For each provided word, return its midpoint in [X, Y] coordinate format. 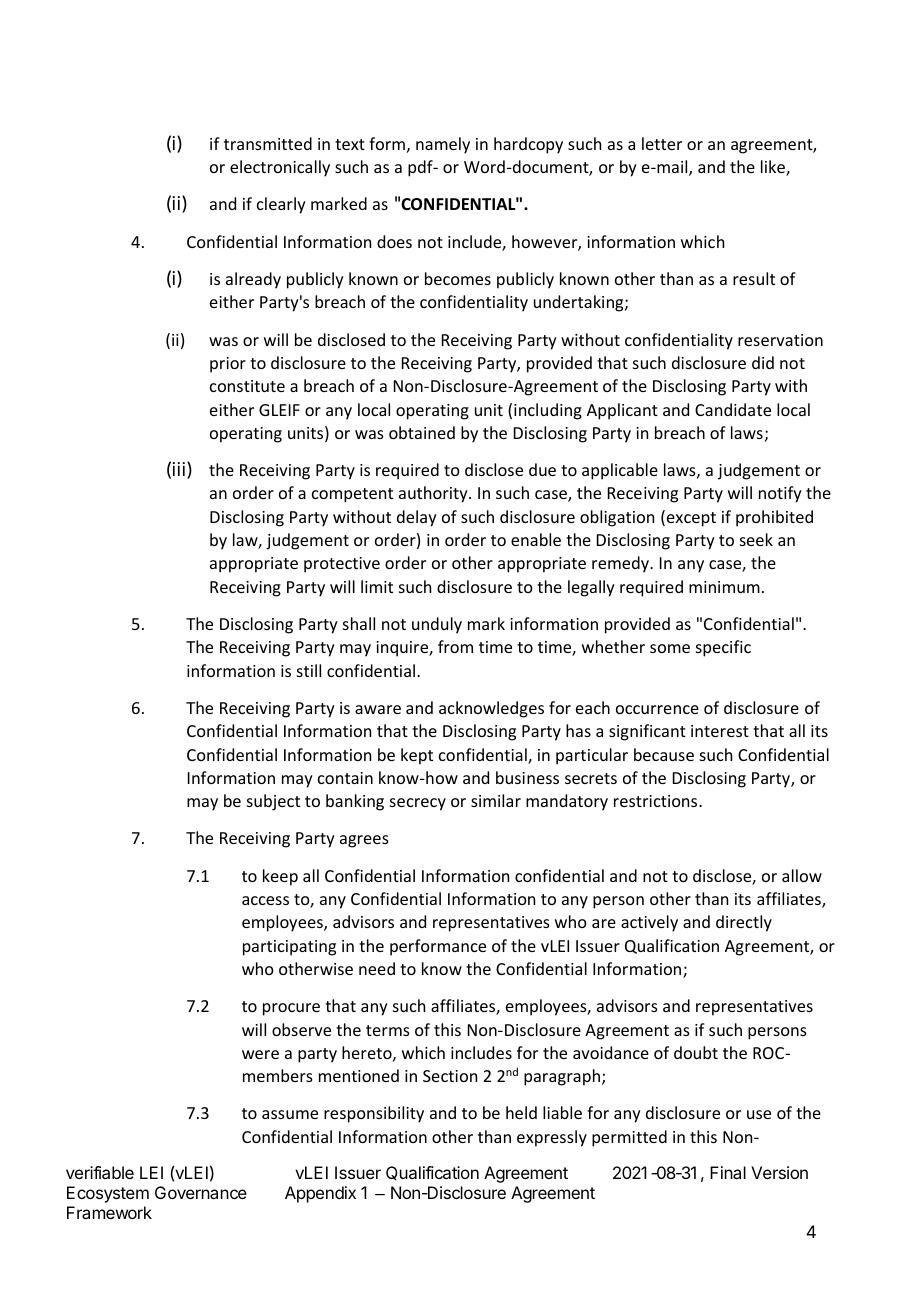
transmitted [268, 143]
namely [443, 145]
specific [723, 648]
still [309, 670]
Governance [201, 1192]
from [455, 646]
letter [662, 143]
